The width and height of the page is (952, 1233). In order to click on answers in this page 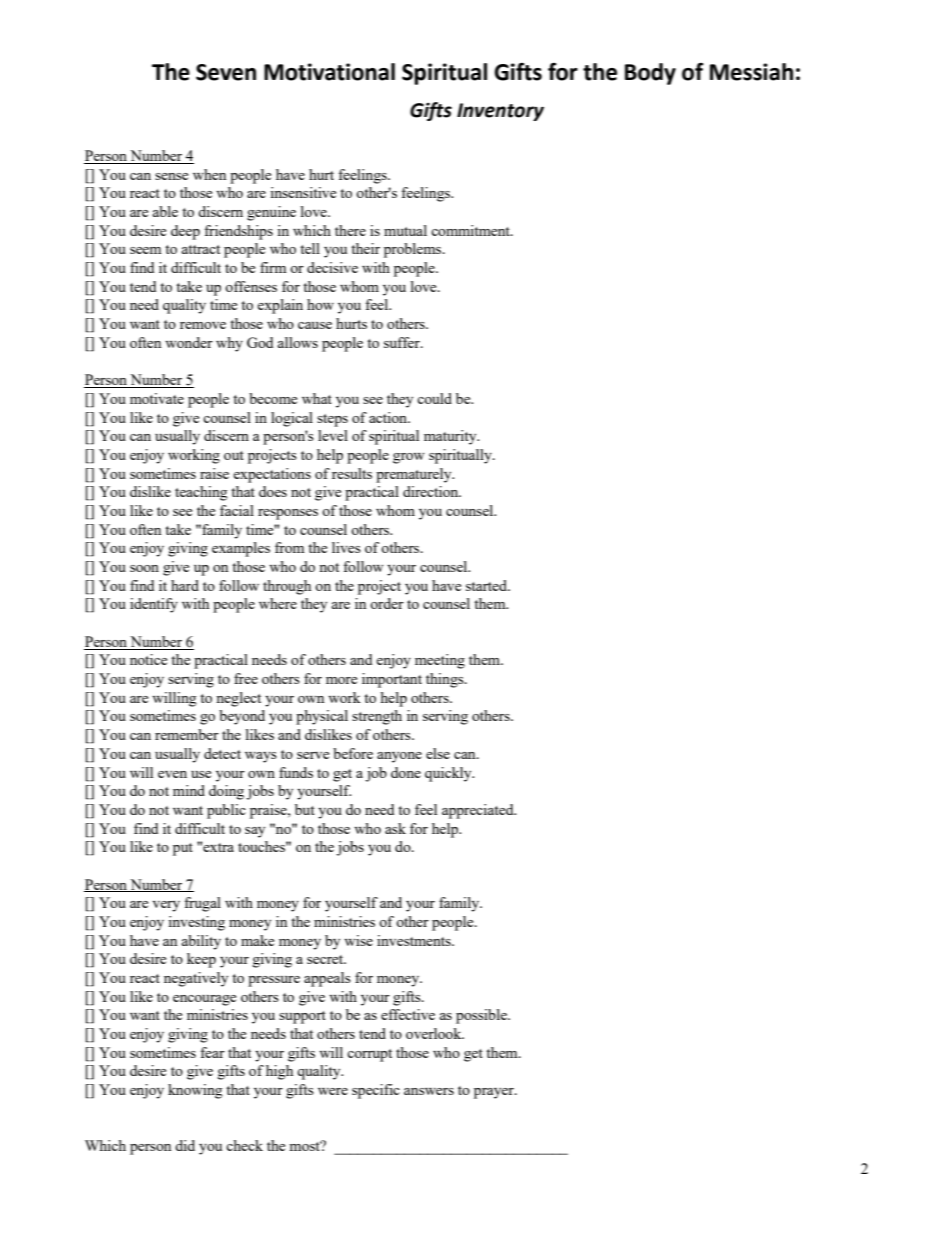, I will do `click(429, 1091)`.
